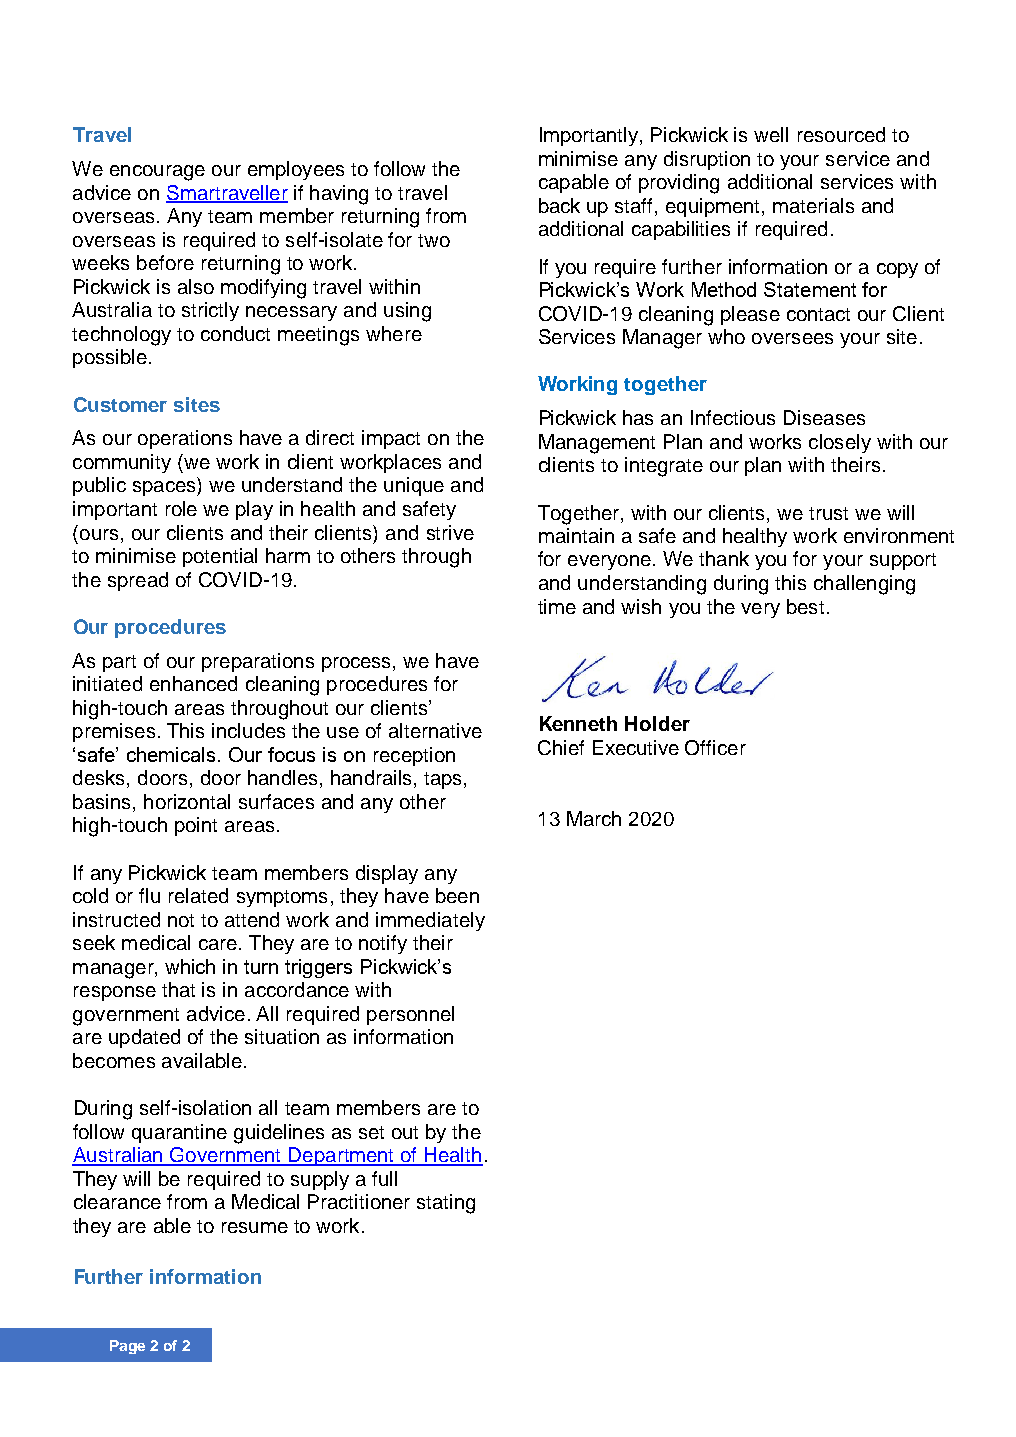 The height and width of the image is (1437, 1016). What do you see at coordinates (559, 205) in the image?
I see `back` at bounding box center [559, 205].
